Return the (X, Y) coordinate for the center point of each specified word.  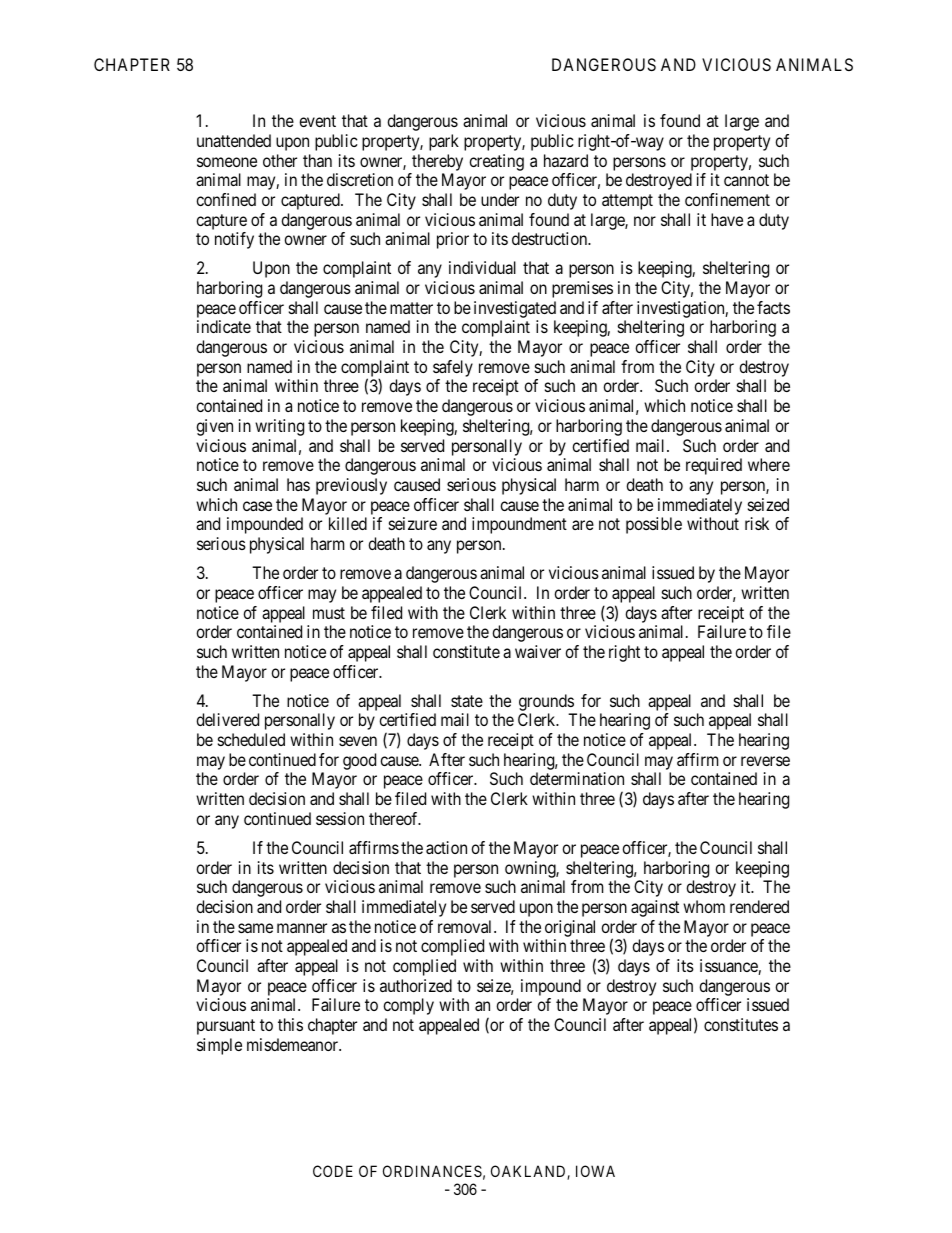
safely (453, 368)
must (329, 613)
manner (302, 928)
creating (496, 162)
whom (704, 906)
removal (466, 926)
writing (279, 427)
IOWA (595, 1171)
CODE (333, 1171)
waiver (538, 651)
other (280, 160)
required (714, 466)
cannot (746, 180)
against (655, 908)
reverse (765, 761)
